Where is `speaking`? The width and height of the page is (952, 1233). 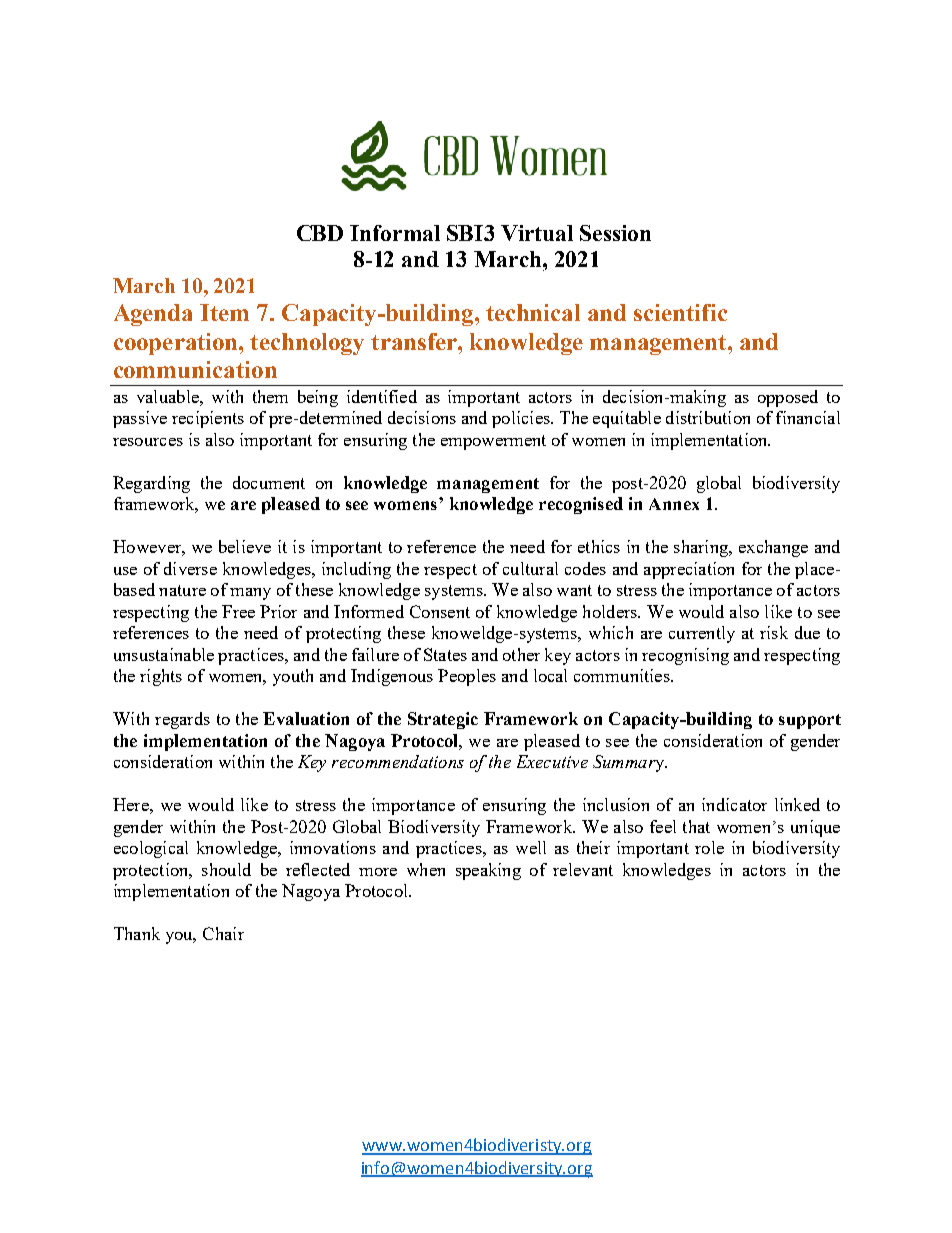 speaking is located at coordinates (488, 871).
